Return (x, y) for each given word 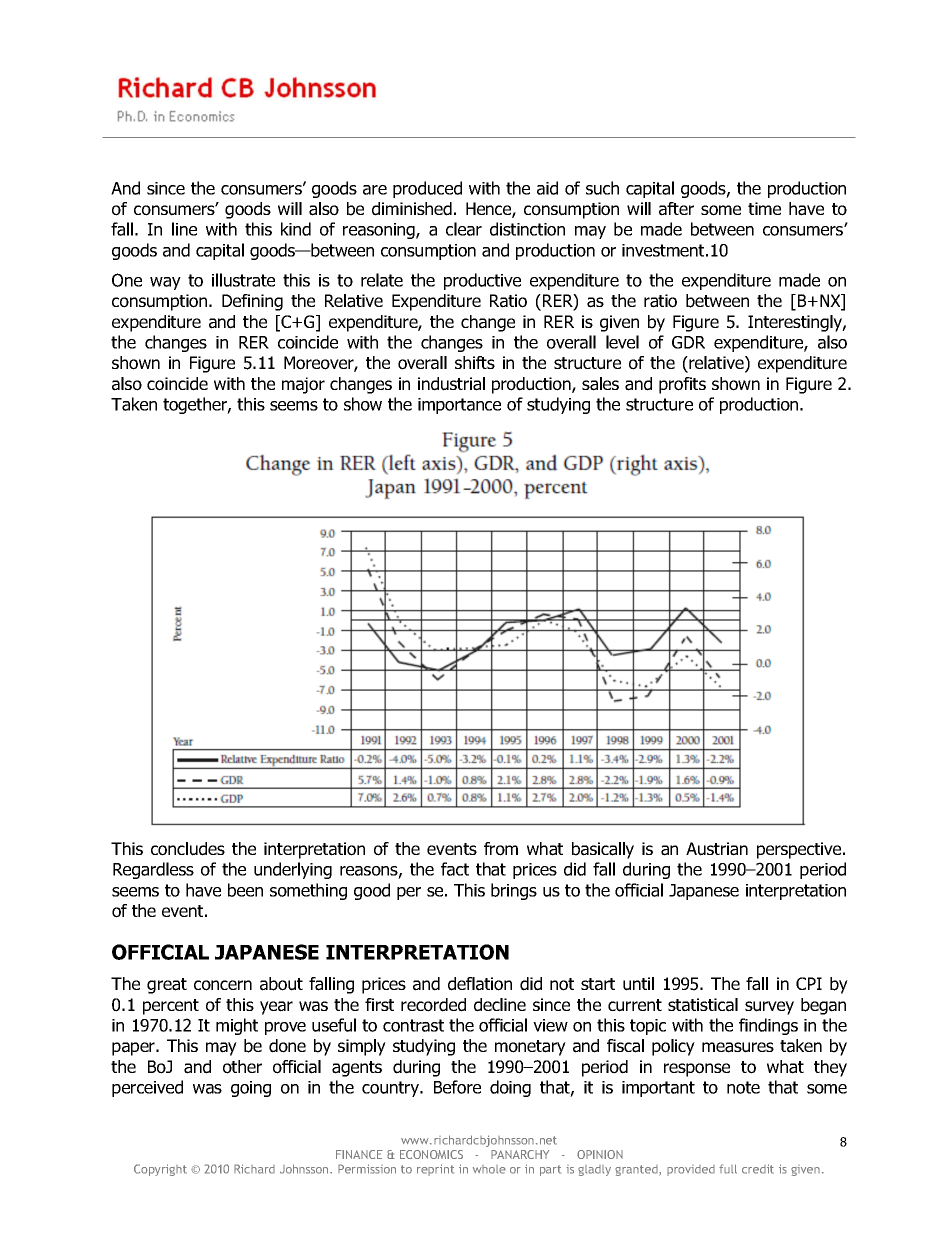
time (764, 208)
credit (758, 1169)
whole (489, 1169)
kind (296, 229)
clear (464, 229)
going (251, 1089)
